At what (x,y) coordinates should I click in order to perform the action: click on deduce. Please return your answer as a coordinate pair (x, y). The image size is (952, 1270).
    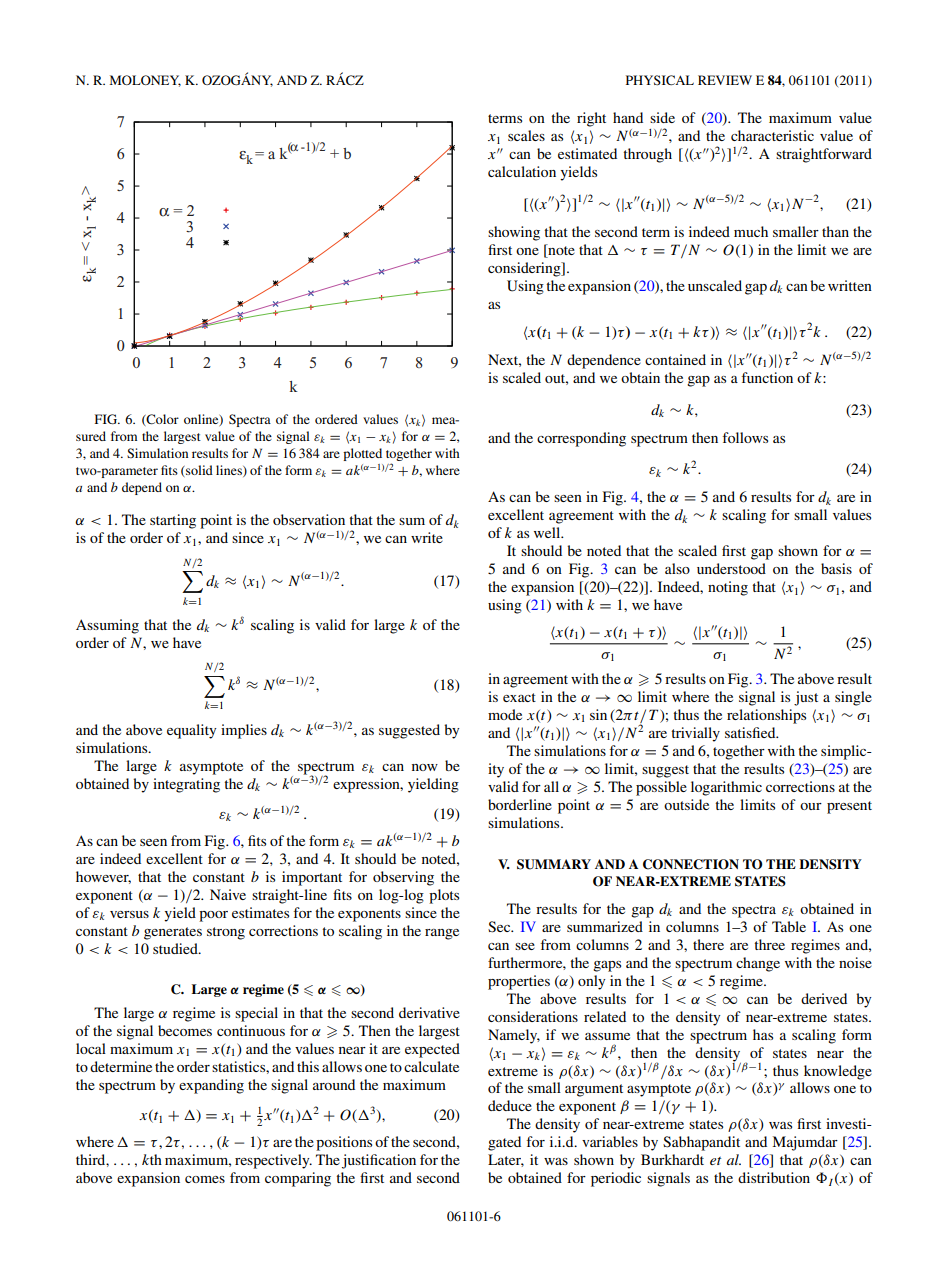
    Looking at the image, I should click on (510, 1105).
